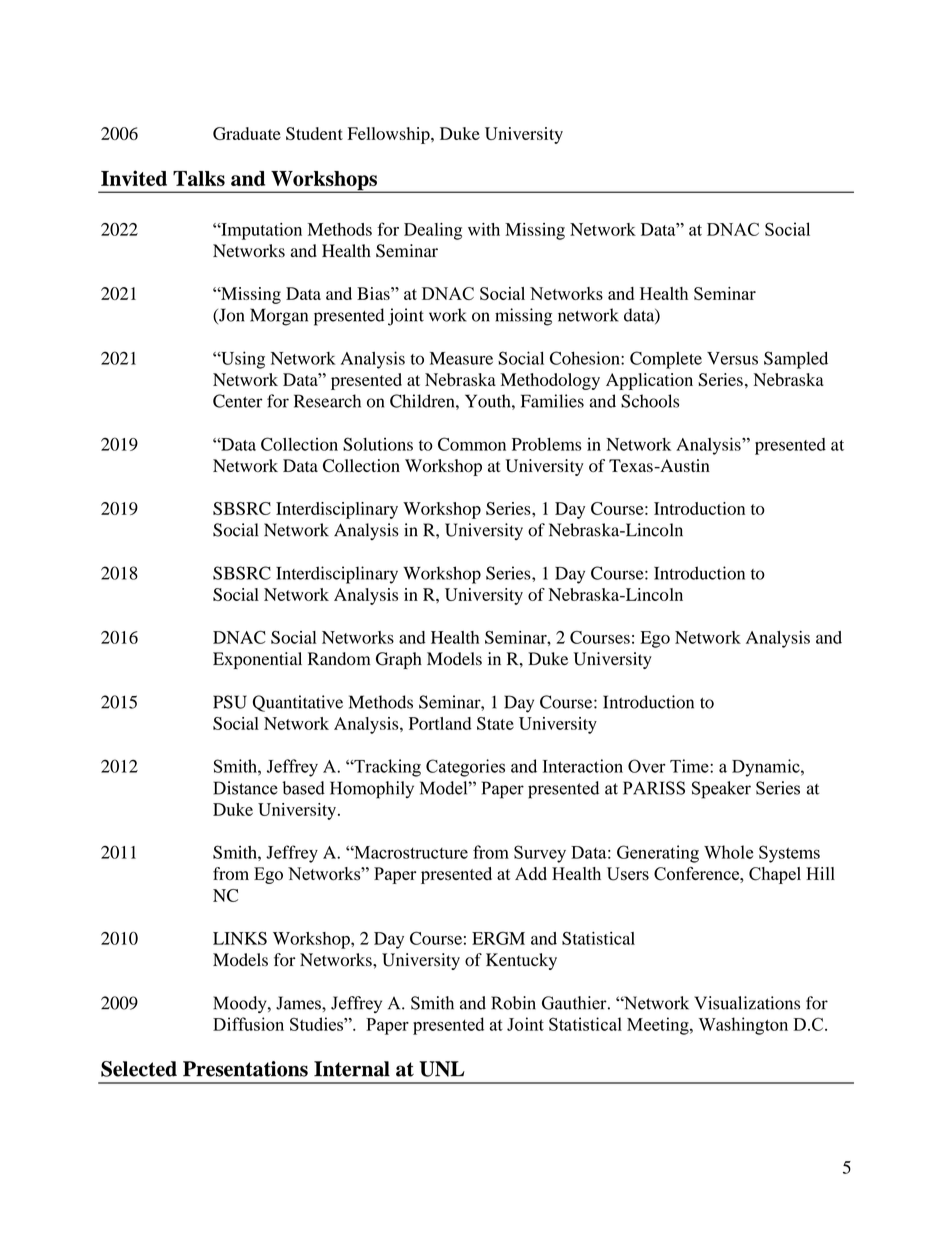  Describe the element at coordinates (650, 401) in the page. I see `Schools` at that location.
